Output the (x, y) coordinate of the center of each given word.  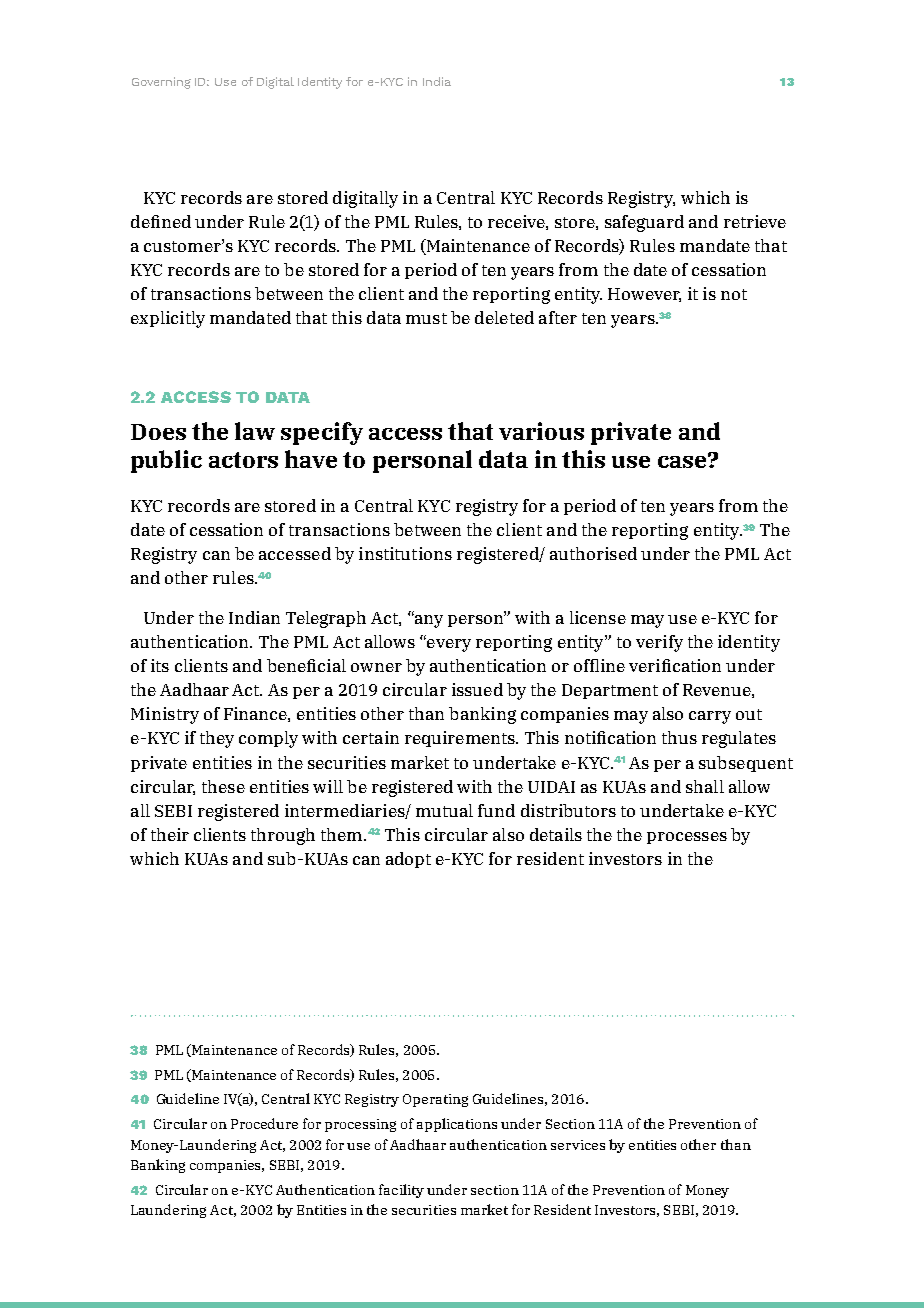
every (448, 645)
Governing (161, 83)
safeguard (644, 223)
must (426, 318)
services (578, 1145)
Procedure (264, 1123)
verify (659, 643)
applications (457, 1125)
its (160, 665)
